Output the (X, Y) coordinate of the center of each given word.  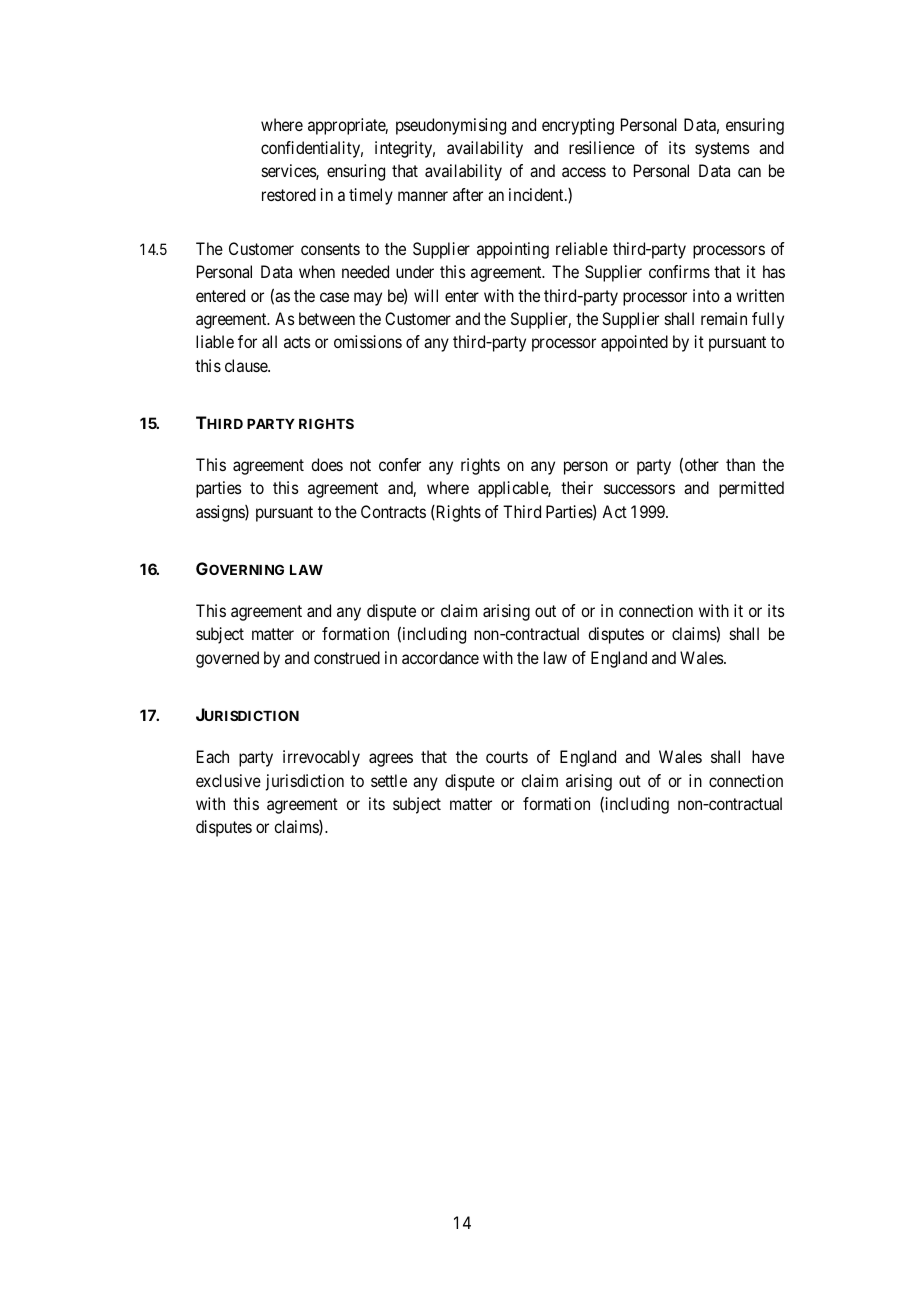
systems (722, 150)
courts (507, 757)
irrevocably (321, 758)
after (468, 194)
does (327, 464)
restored (289, 194)
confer (400, 464)
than (740, 464)
